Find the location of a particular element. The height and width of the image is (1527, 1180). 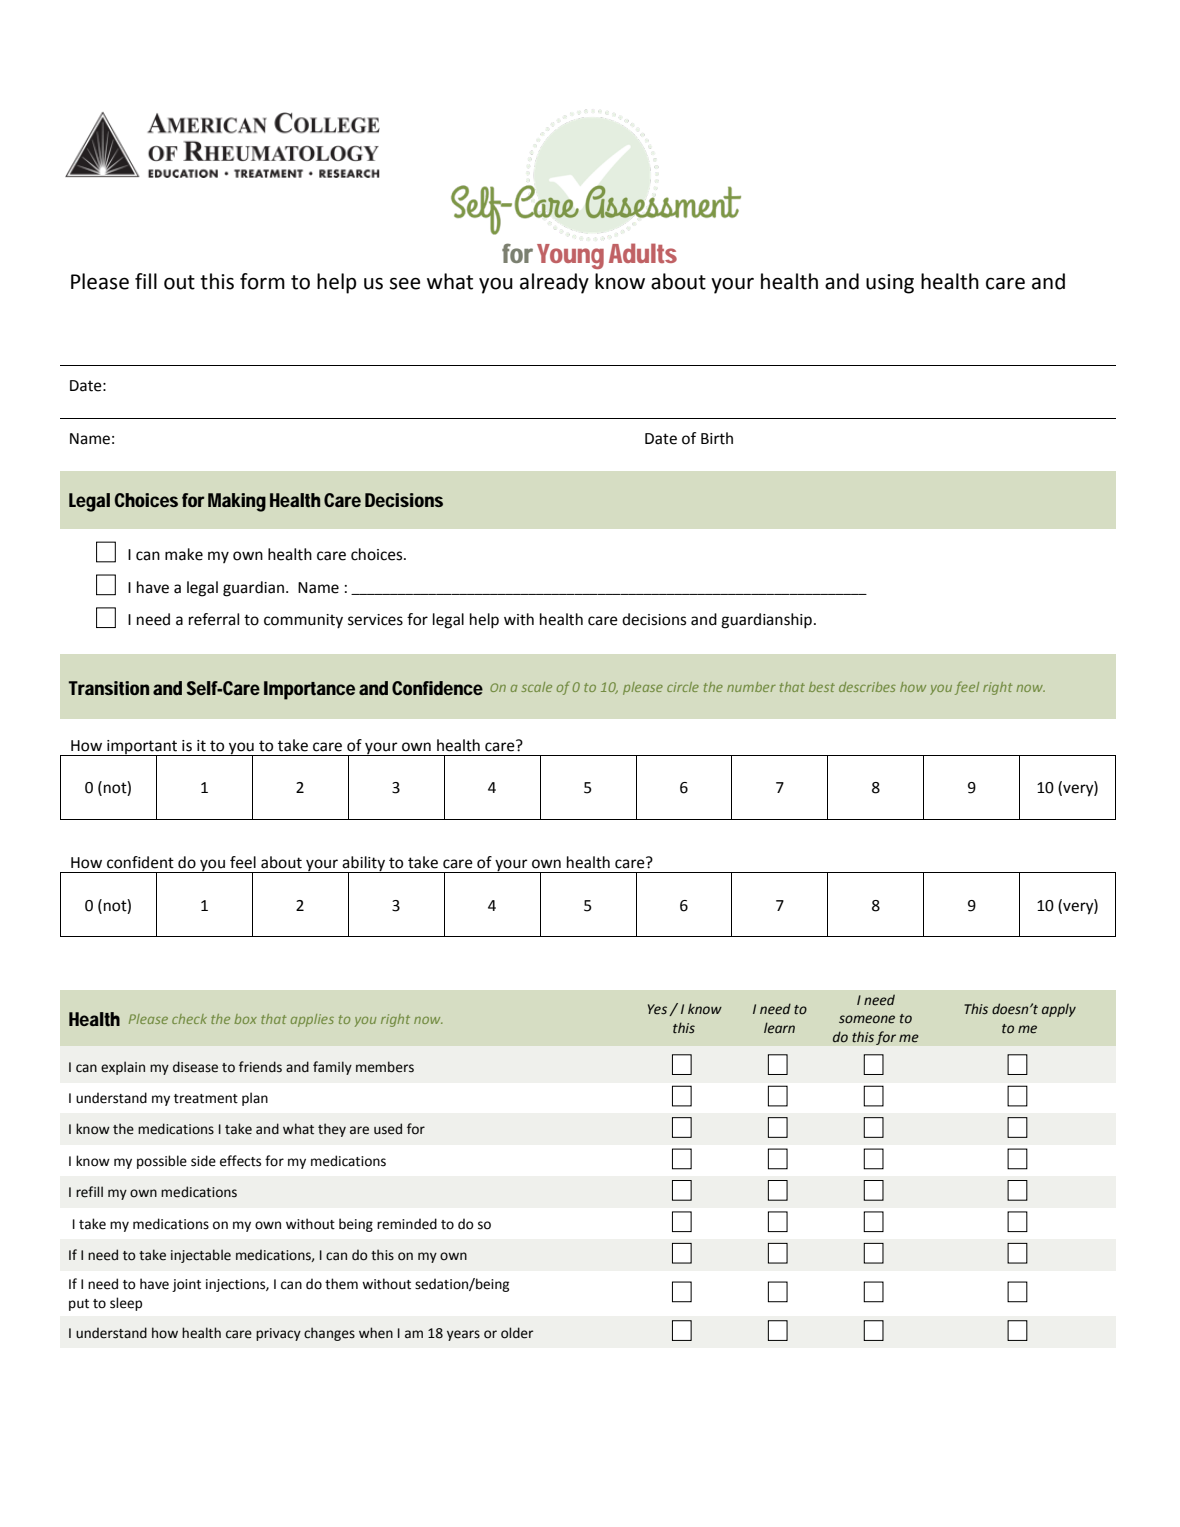

important is located at coordinates (142, 748).
